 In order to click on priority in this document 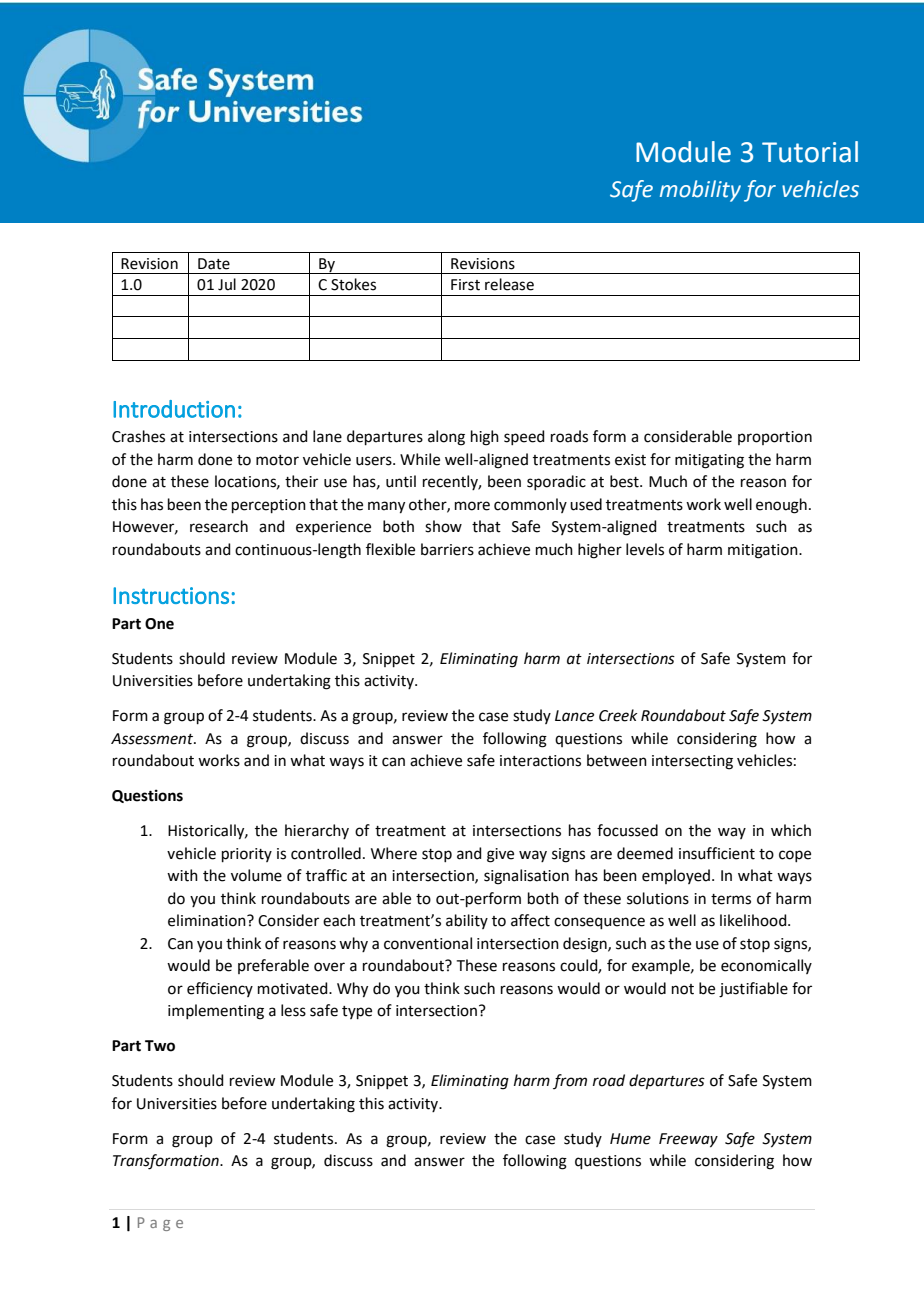, I will do `click(247, 855)`.
